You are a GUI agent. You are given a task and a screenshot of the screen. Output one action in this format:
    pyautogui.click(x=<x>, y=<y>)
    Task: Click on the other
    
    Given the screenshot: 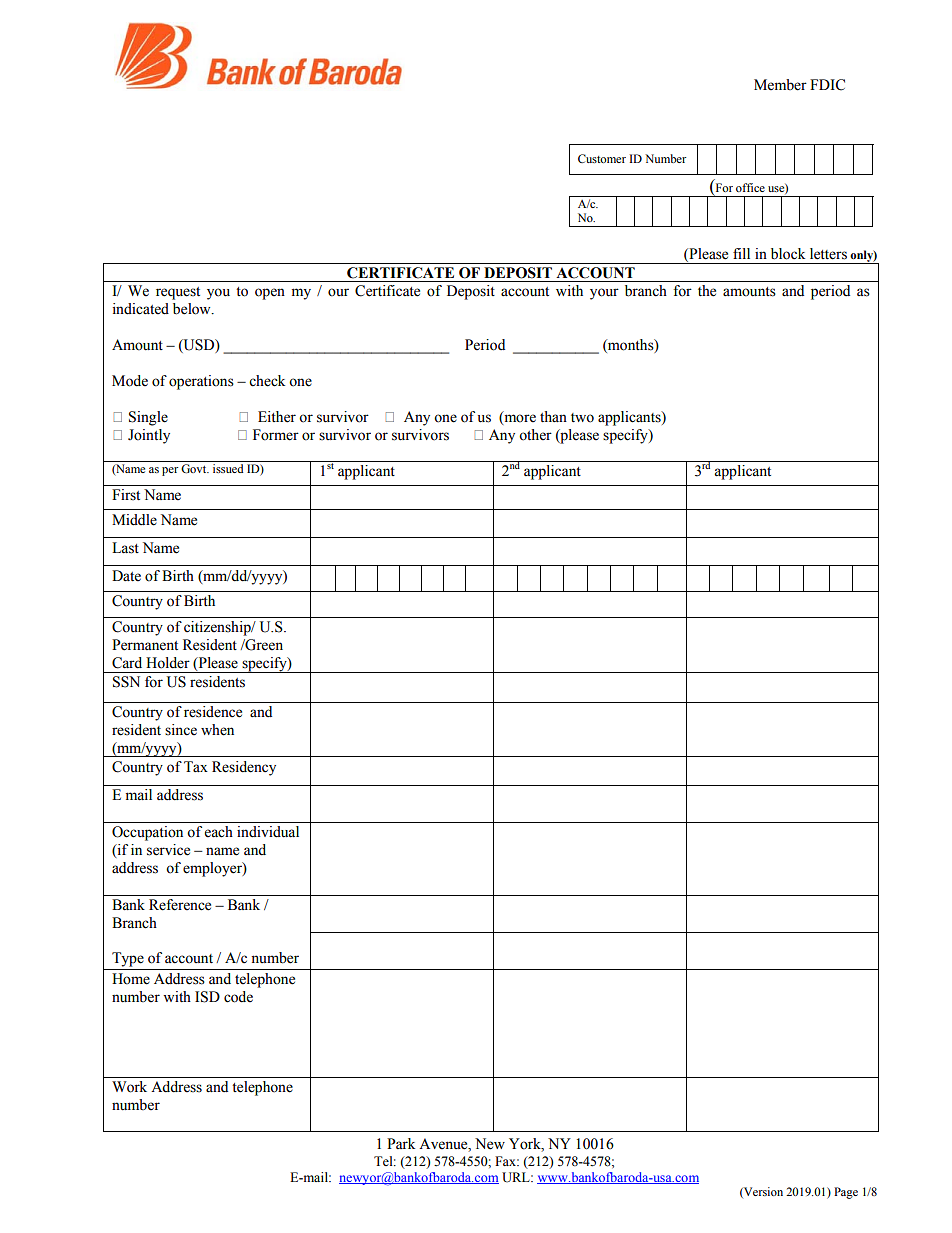 What is the action you would take?
    pyautogui.click(x=535, y=435)
